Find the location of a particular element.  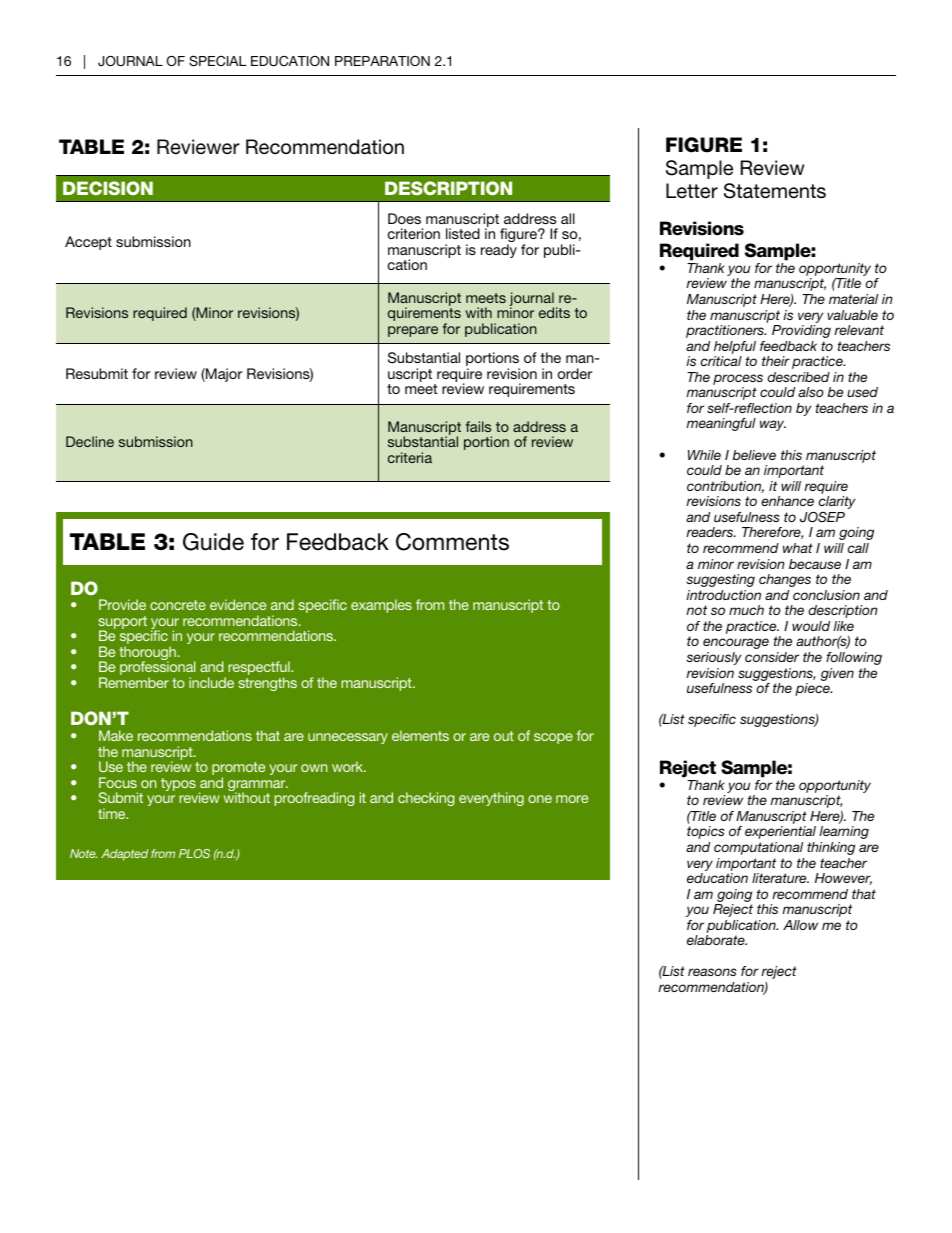

PREPARATION is located at coordinates (382, 61).
